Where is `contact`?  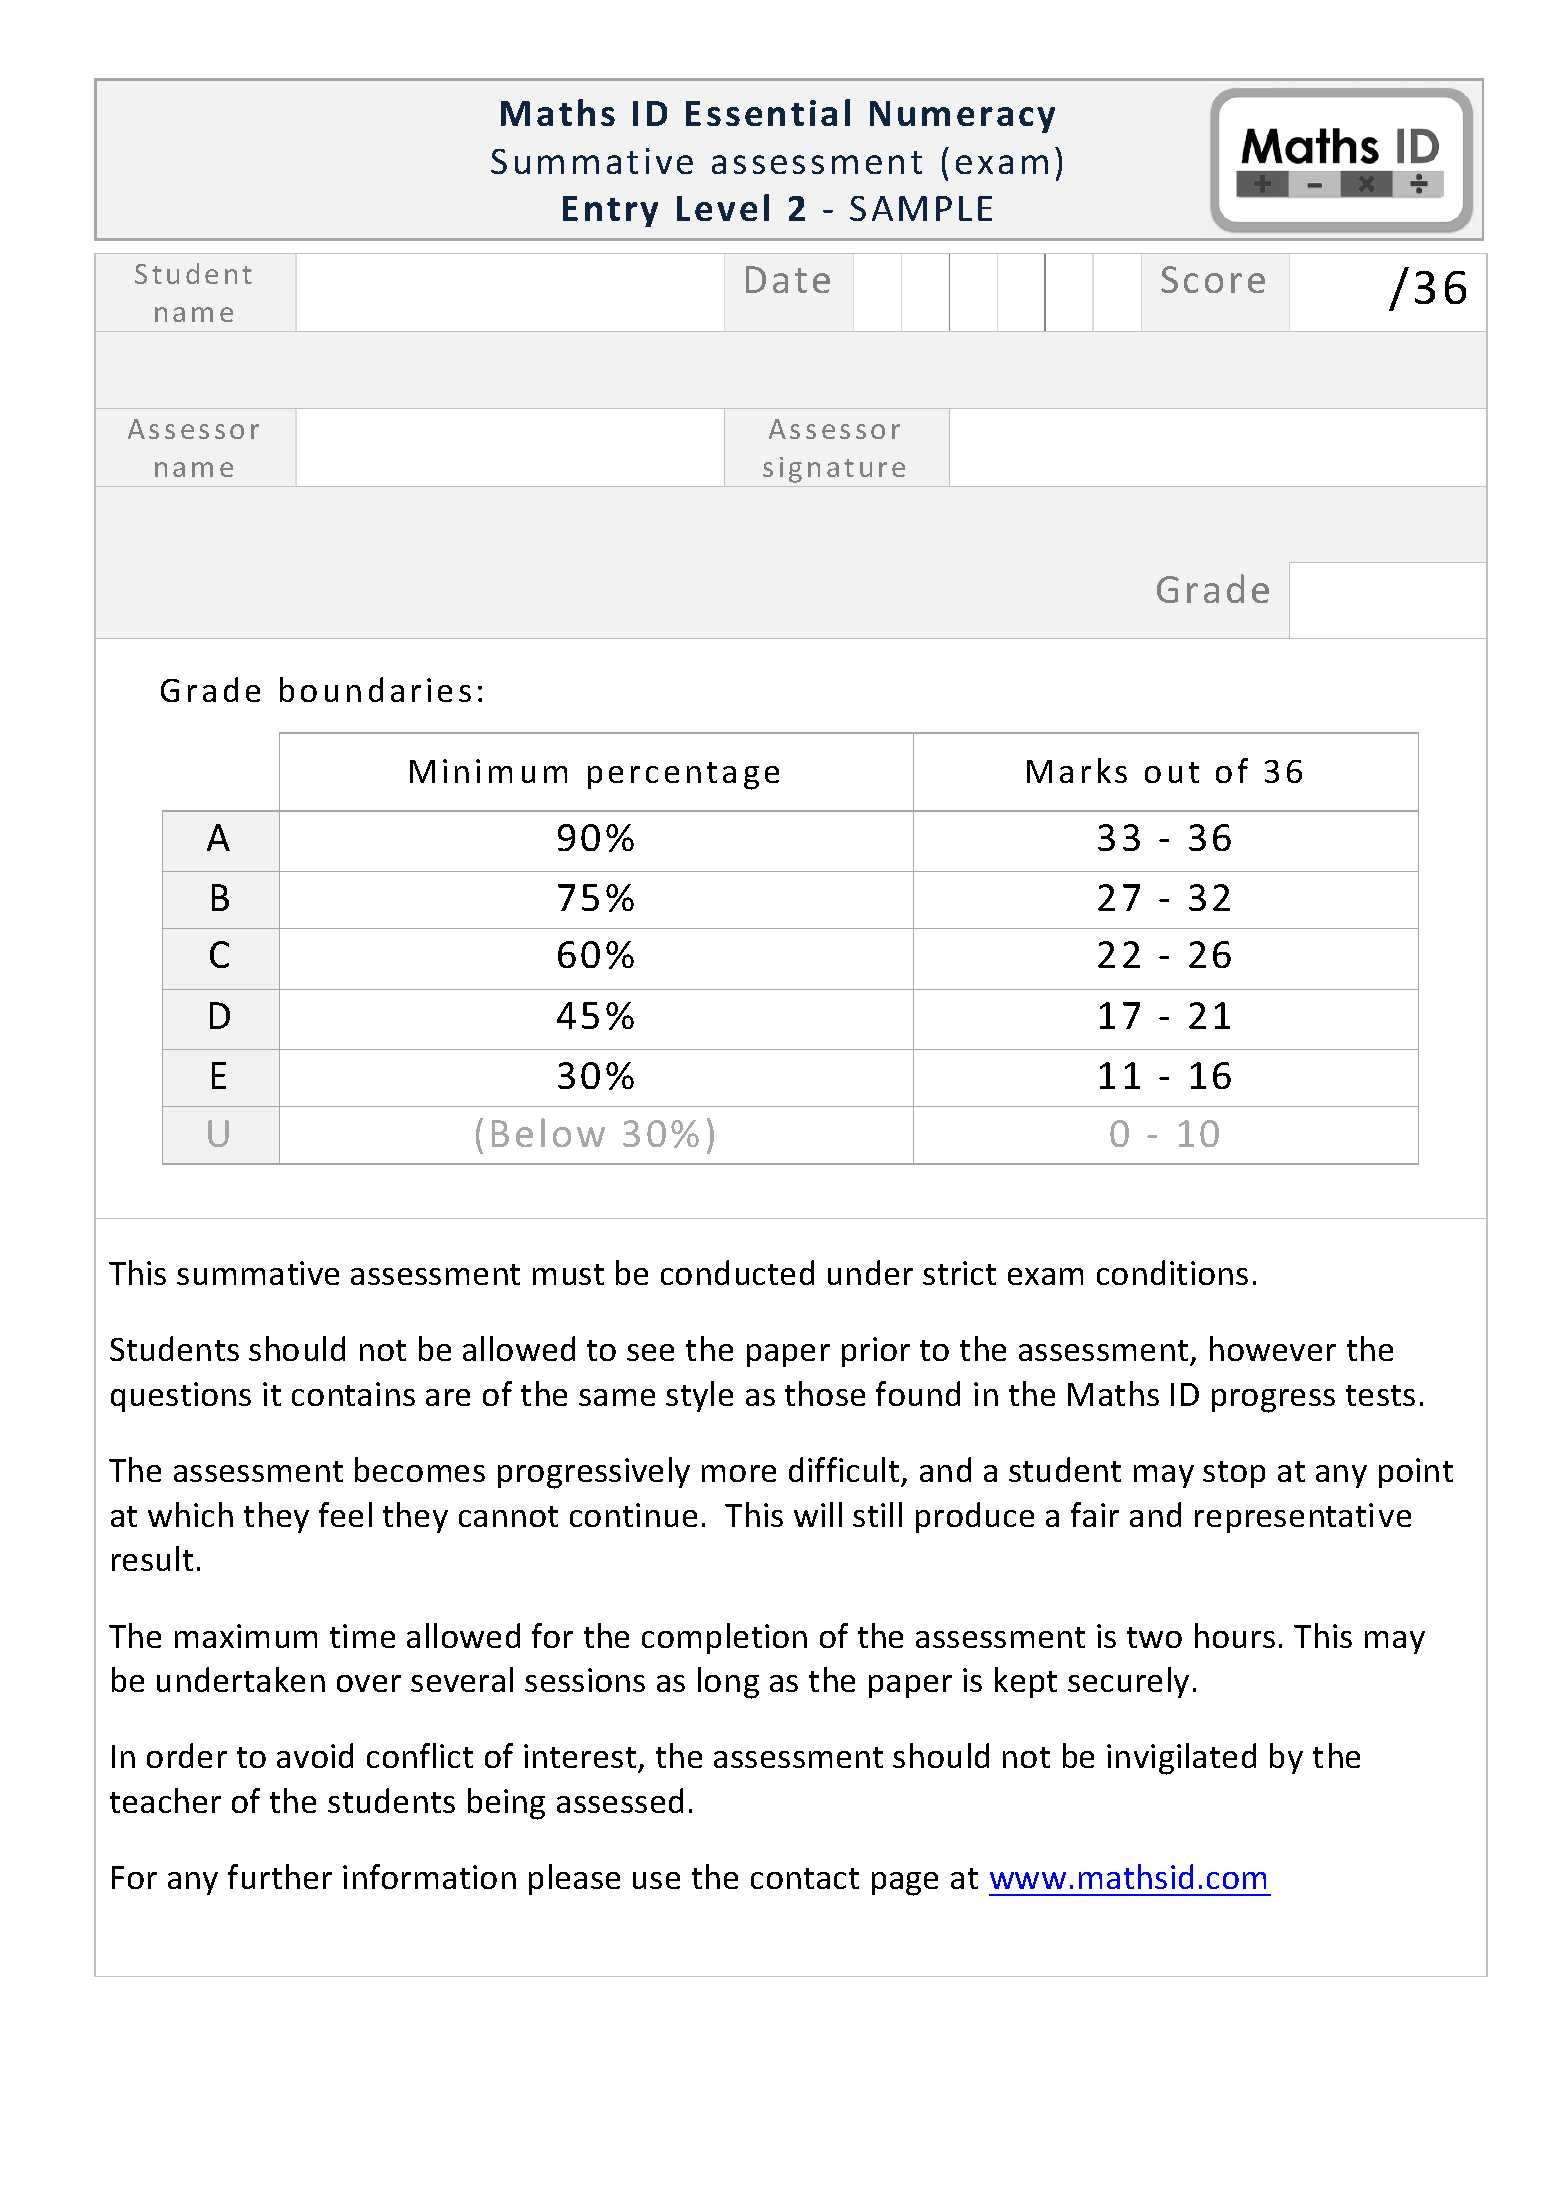 contact is located at coordinates (805, 1878).
